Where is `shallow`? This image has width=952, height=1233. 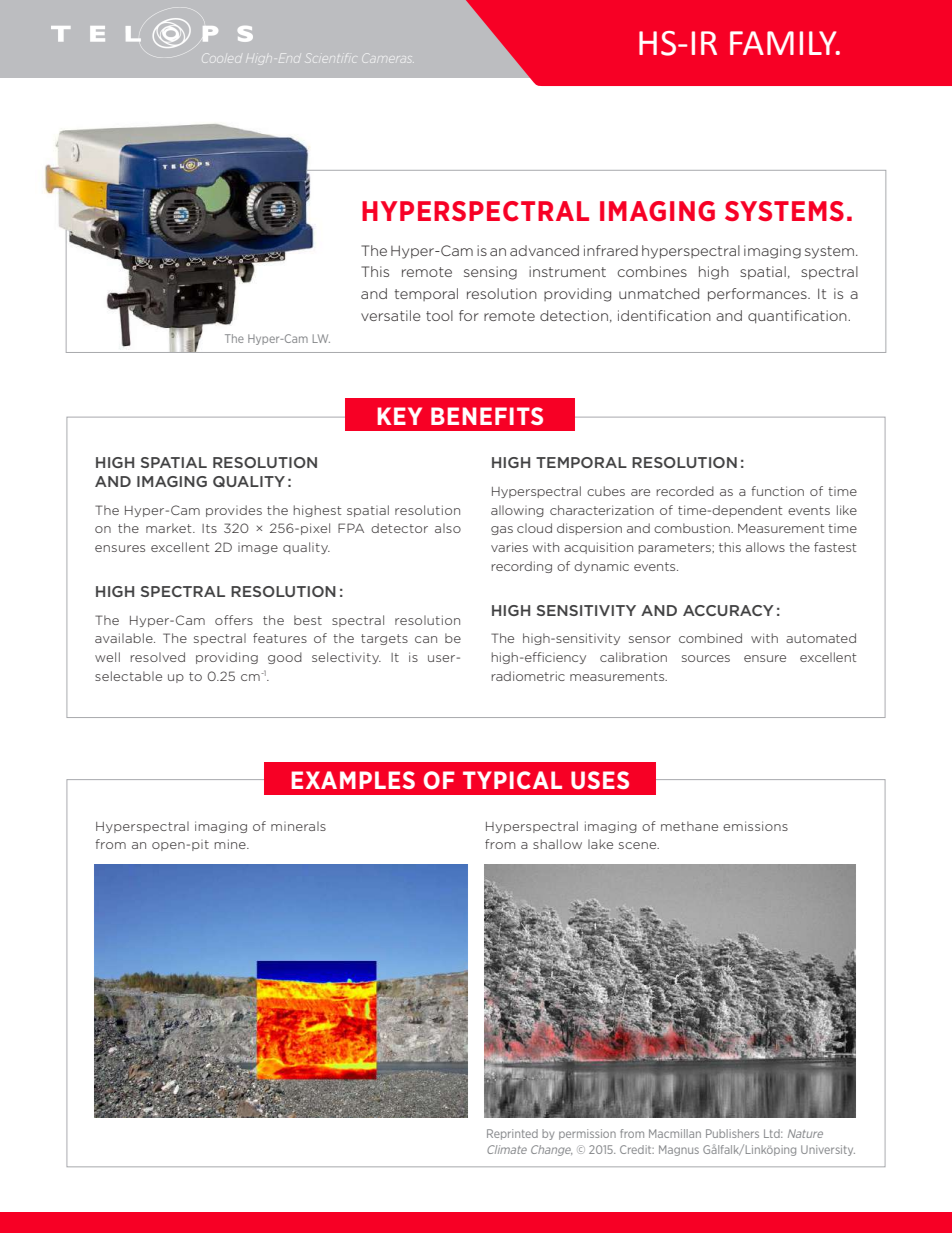 shallow is located at coordinates (557, 844).
